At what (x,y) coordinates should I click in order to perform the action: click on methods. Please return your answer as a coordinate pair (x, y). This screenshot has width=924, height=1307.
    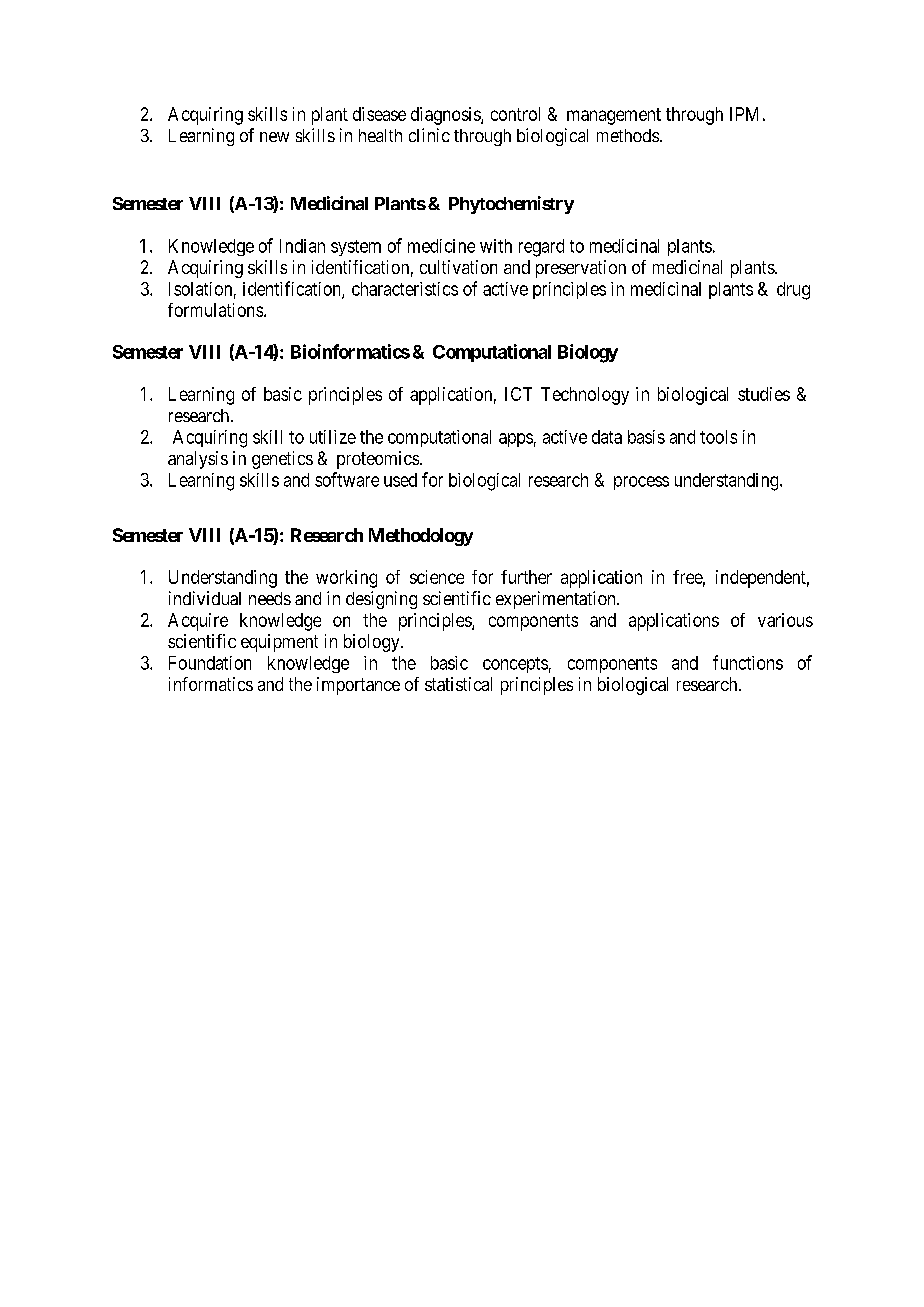
    Looking at the image, I should click on (628, 135).
